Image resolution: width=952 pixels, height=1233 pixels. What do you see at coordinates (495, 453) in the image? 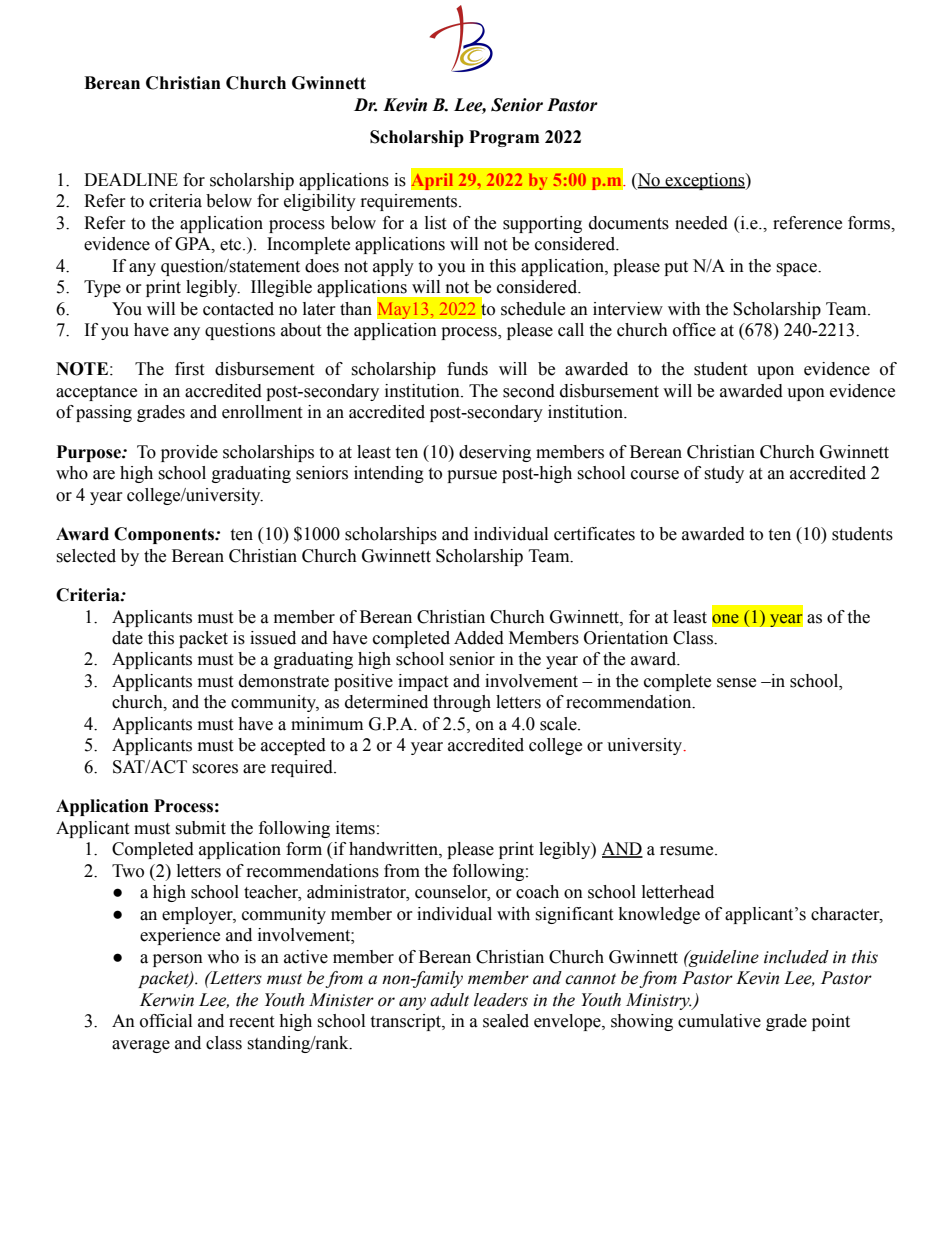
I see `deserving` at bounding box center [495, 453].
